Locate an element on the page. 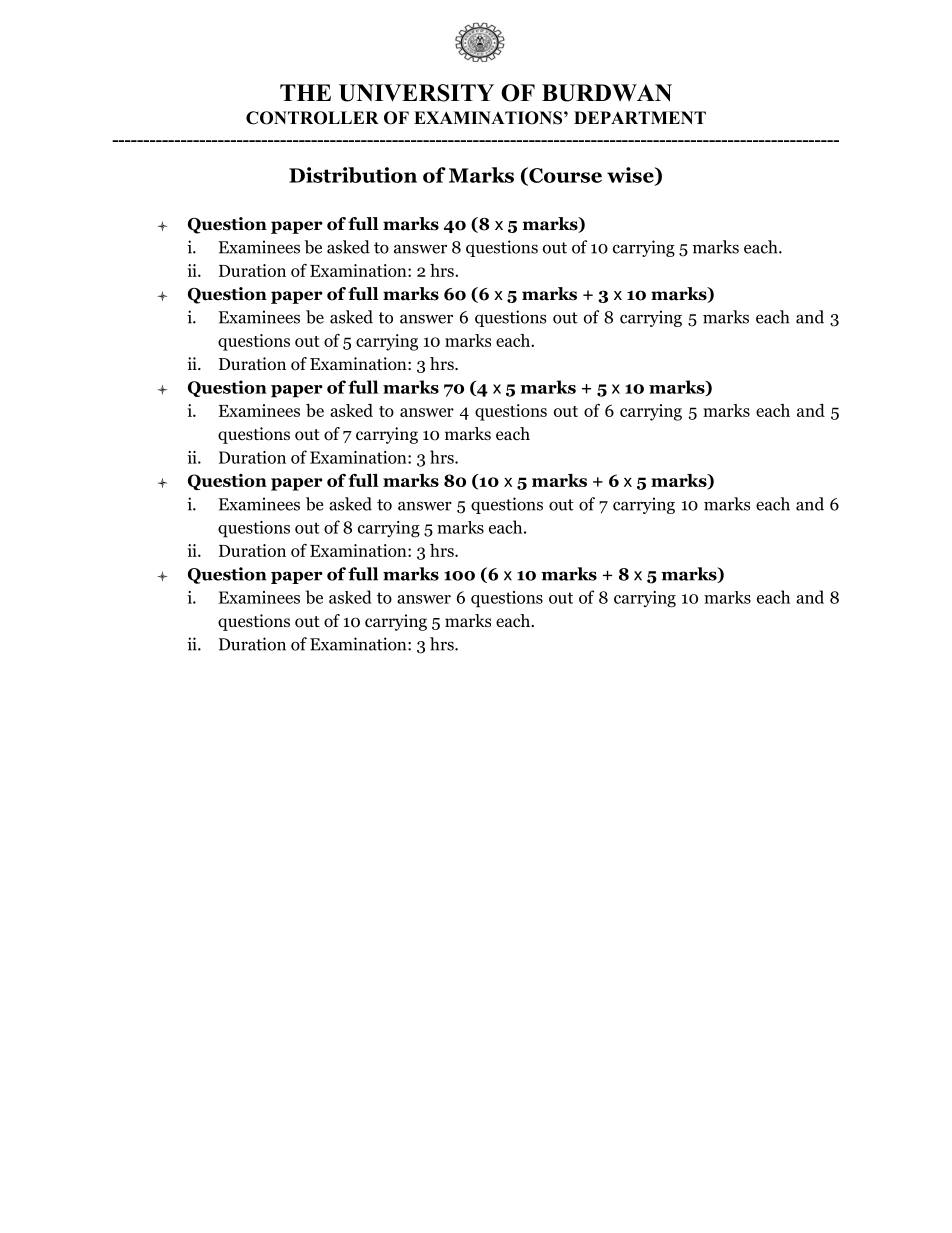 The height and width of the image is (1233, 952). UNIVERSITY is located at coordinates (416, 93).
